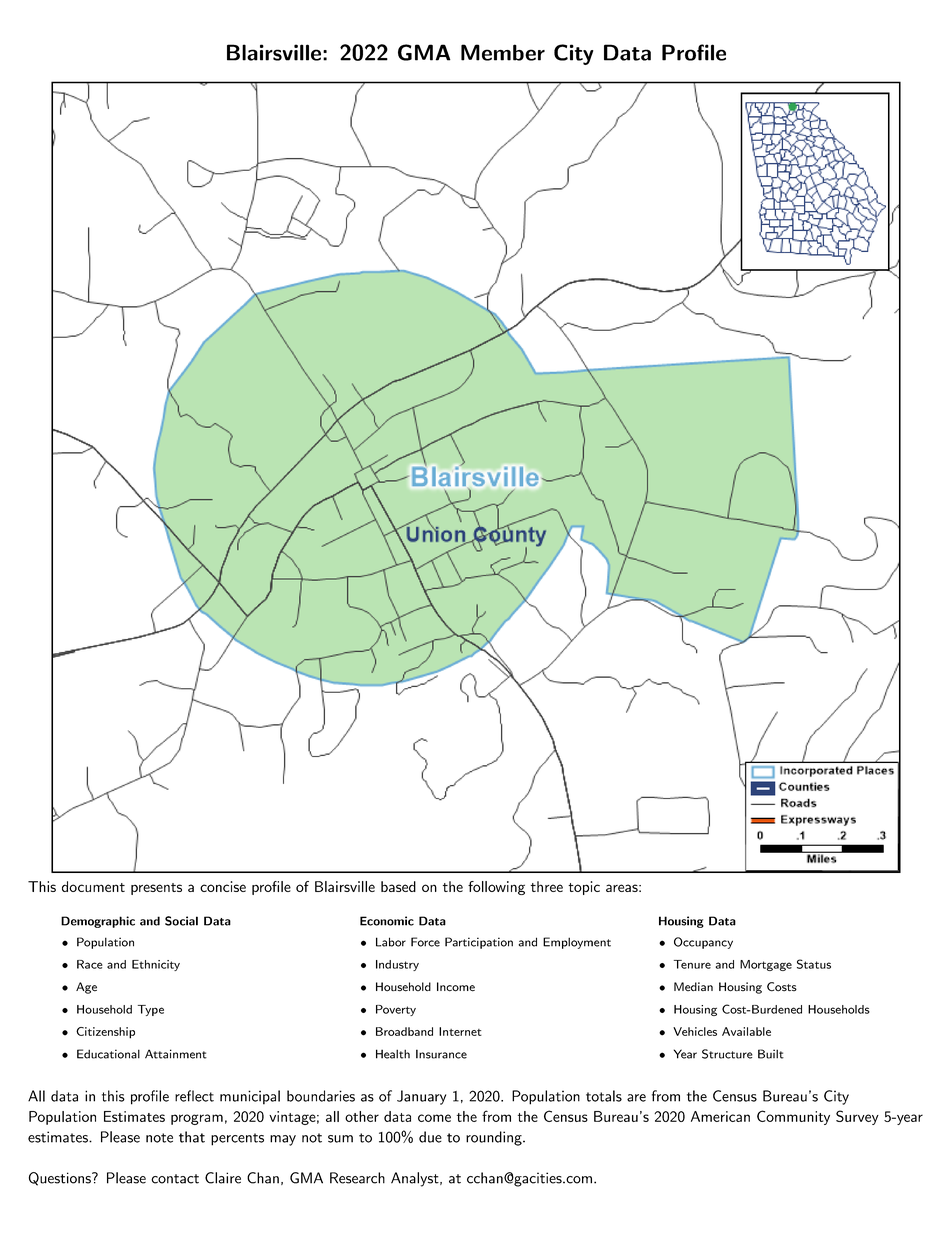 The height and width of the page is (1233, 952). Describe the element at coordinates (703, 943) in the page. I see `Occupancy` at that location.
